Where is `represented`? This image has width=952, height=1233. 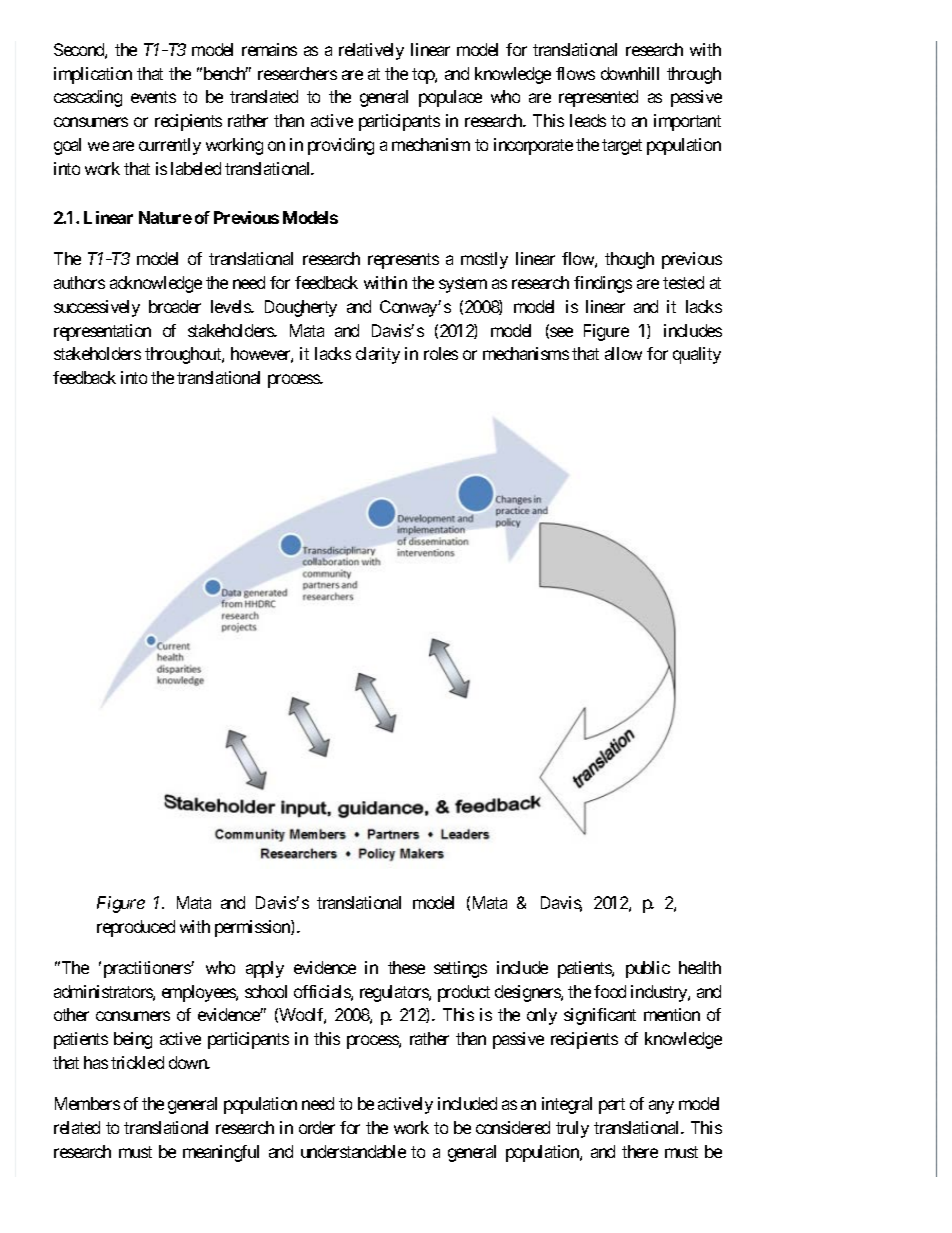 represented is located at coordinates (598, 98).
